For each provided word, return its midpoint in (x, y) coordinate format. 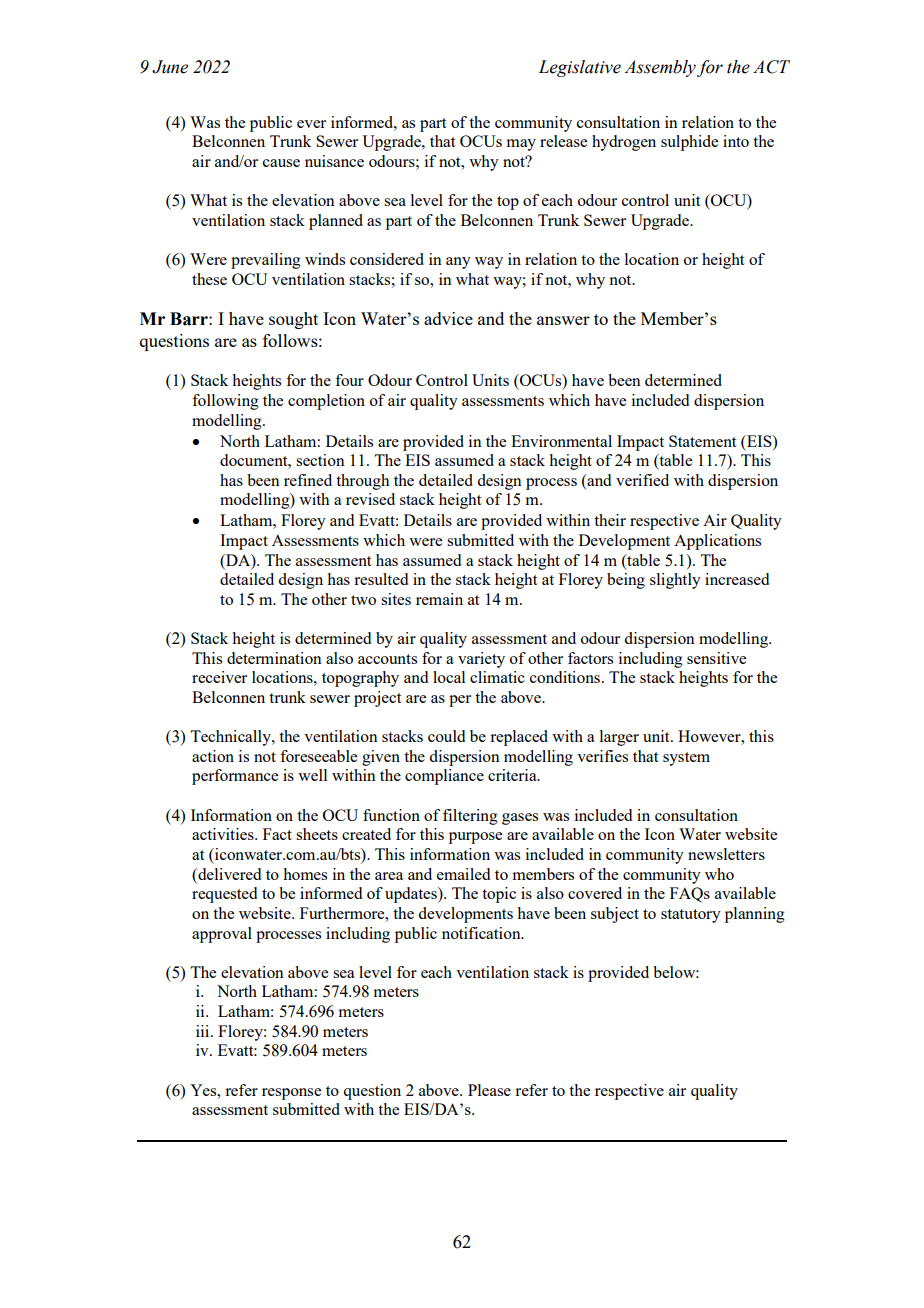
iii (204, 1031)
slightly (675, 581)
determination (274, 658)
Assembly (660, 68)
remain (439, 599)
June (170, 67)
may (521, 145)
